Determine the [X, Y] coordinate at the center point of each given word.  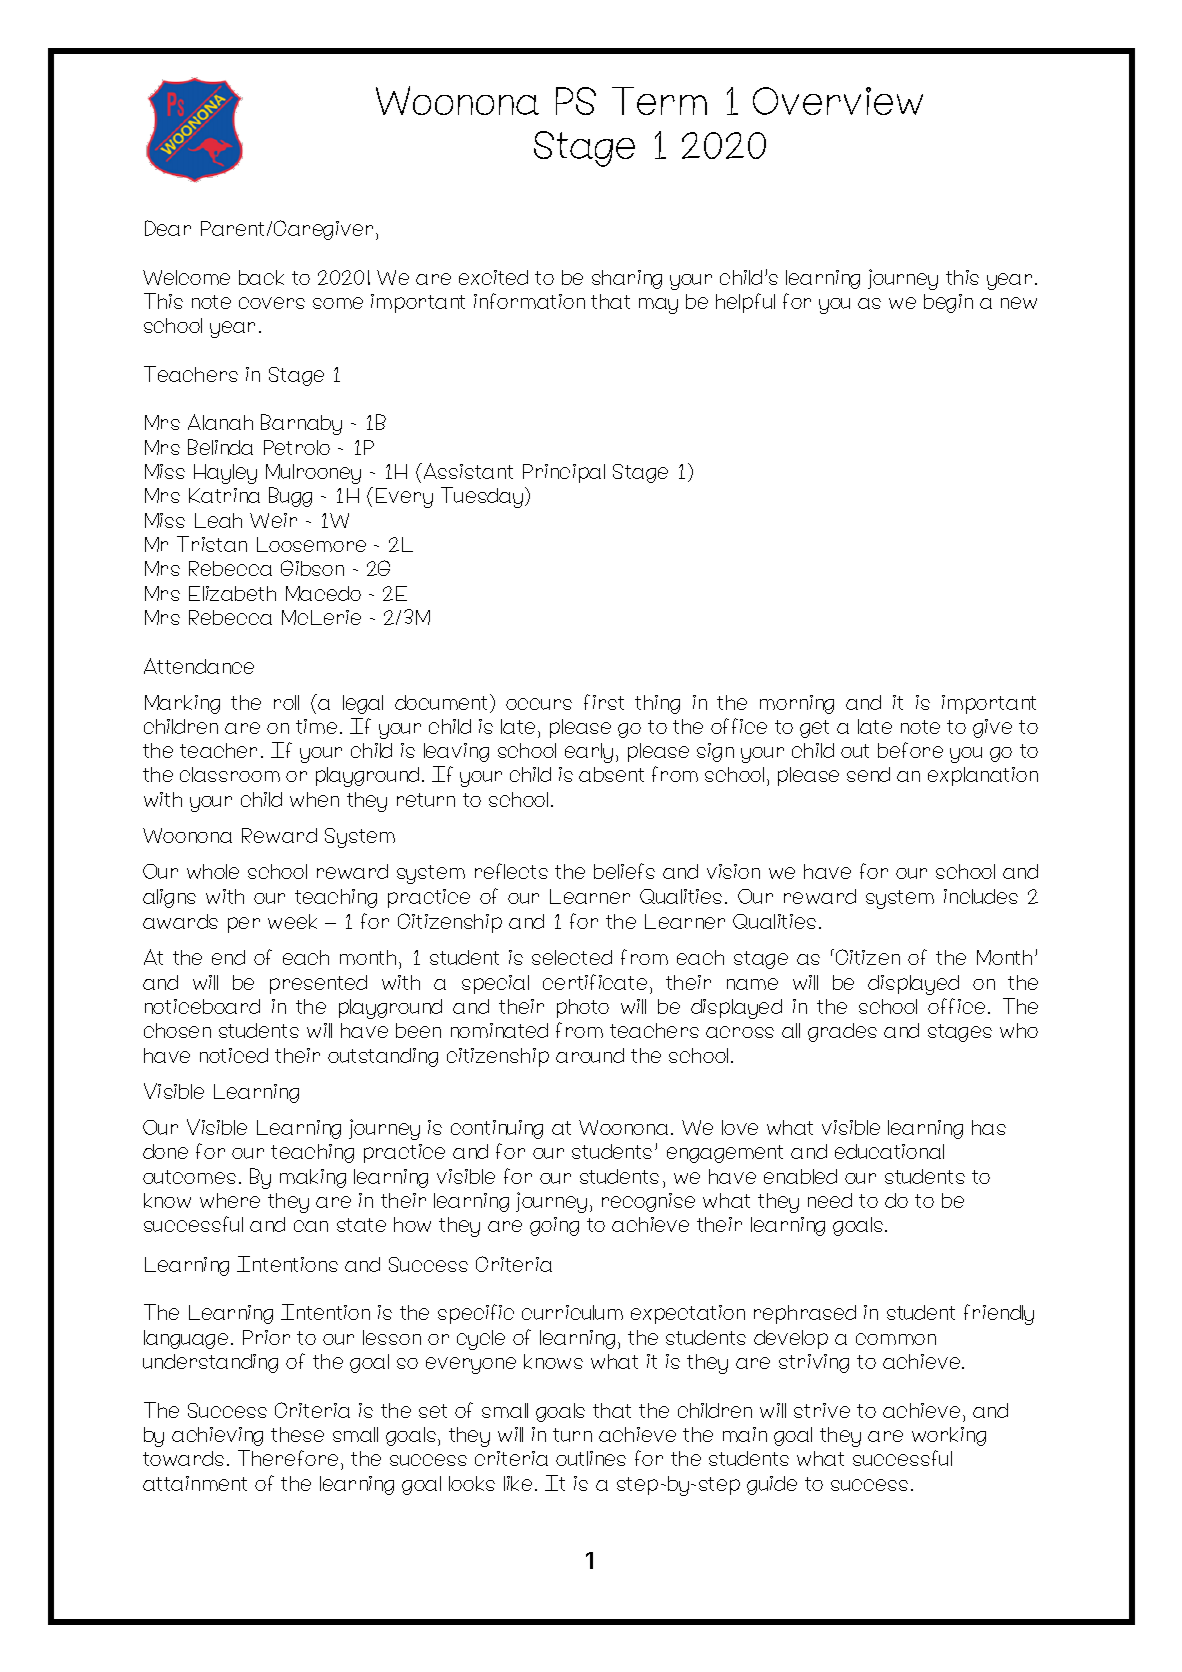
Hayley [225, 474]
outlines [591, 1458]
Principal [564, 473]
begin [948, 303]
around [590, 1055]
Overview [838, 101]
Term [659, 101]
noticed [234, 1055]
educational [889, 1151]
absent [611, 774]
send [868, 774]
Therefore [288, 1458]
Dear [168, 228]
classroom [230, 774]
